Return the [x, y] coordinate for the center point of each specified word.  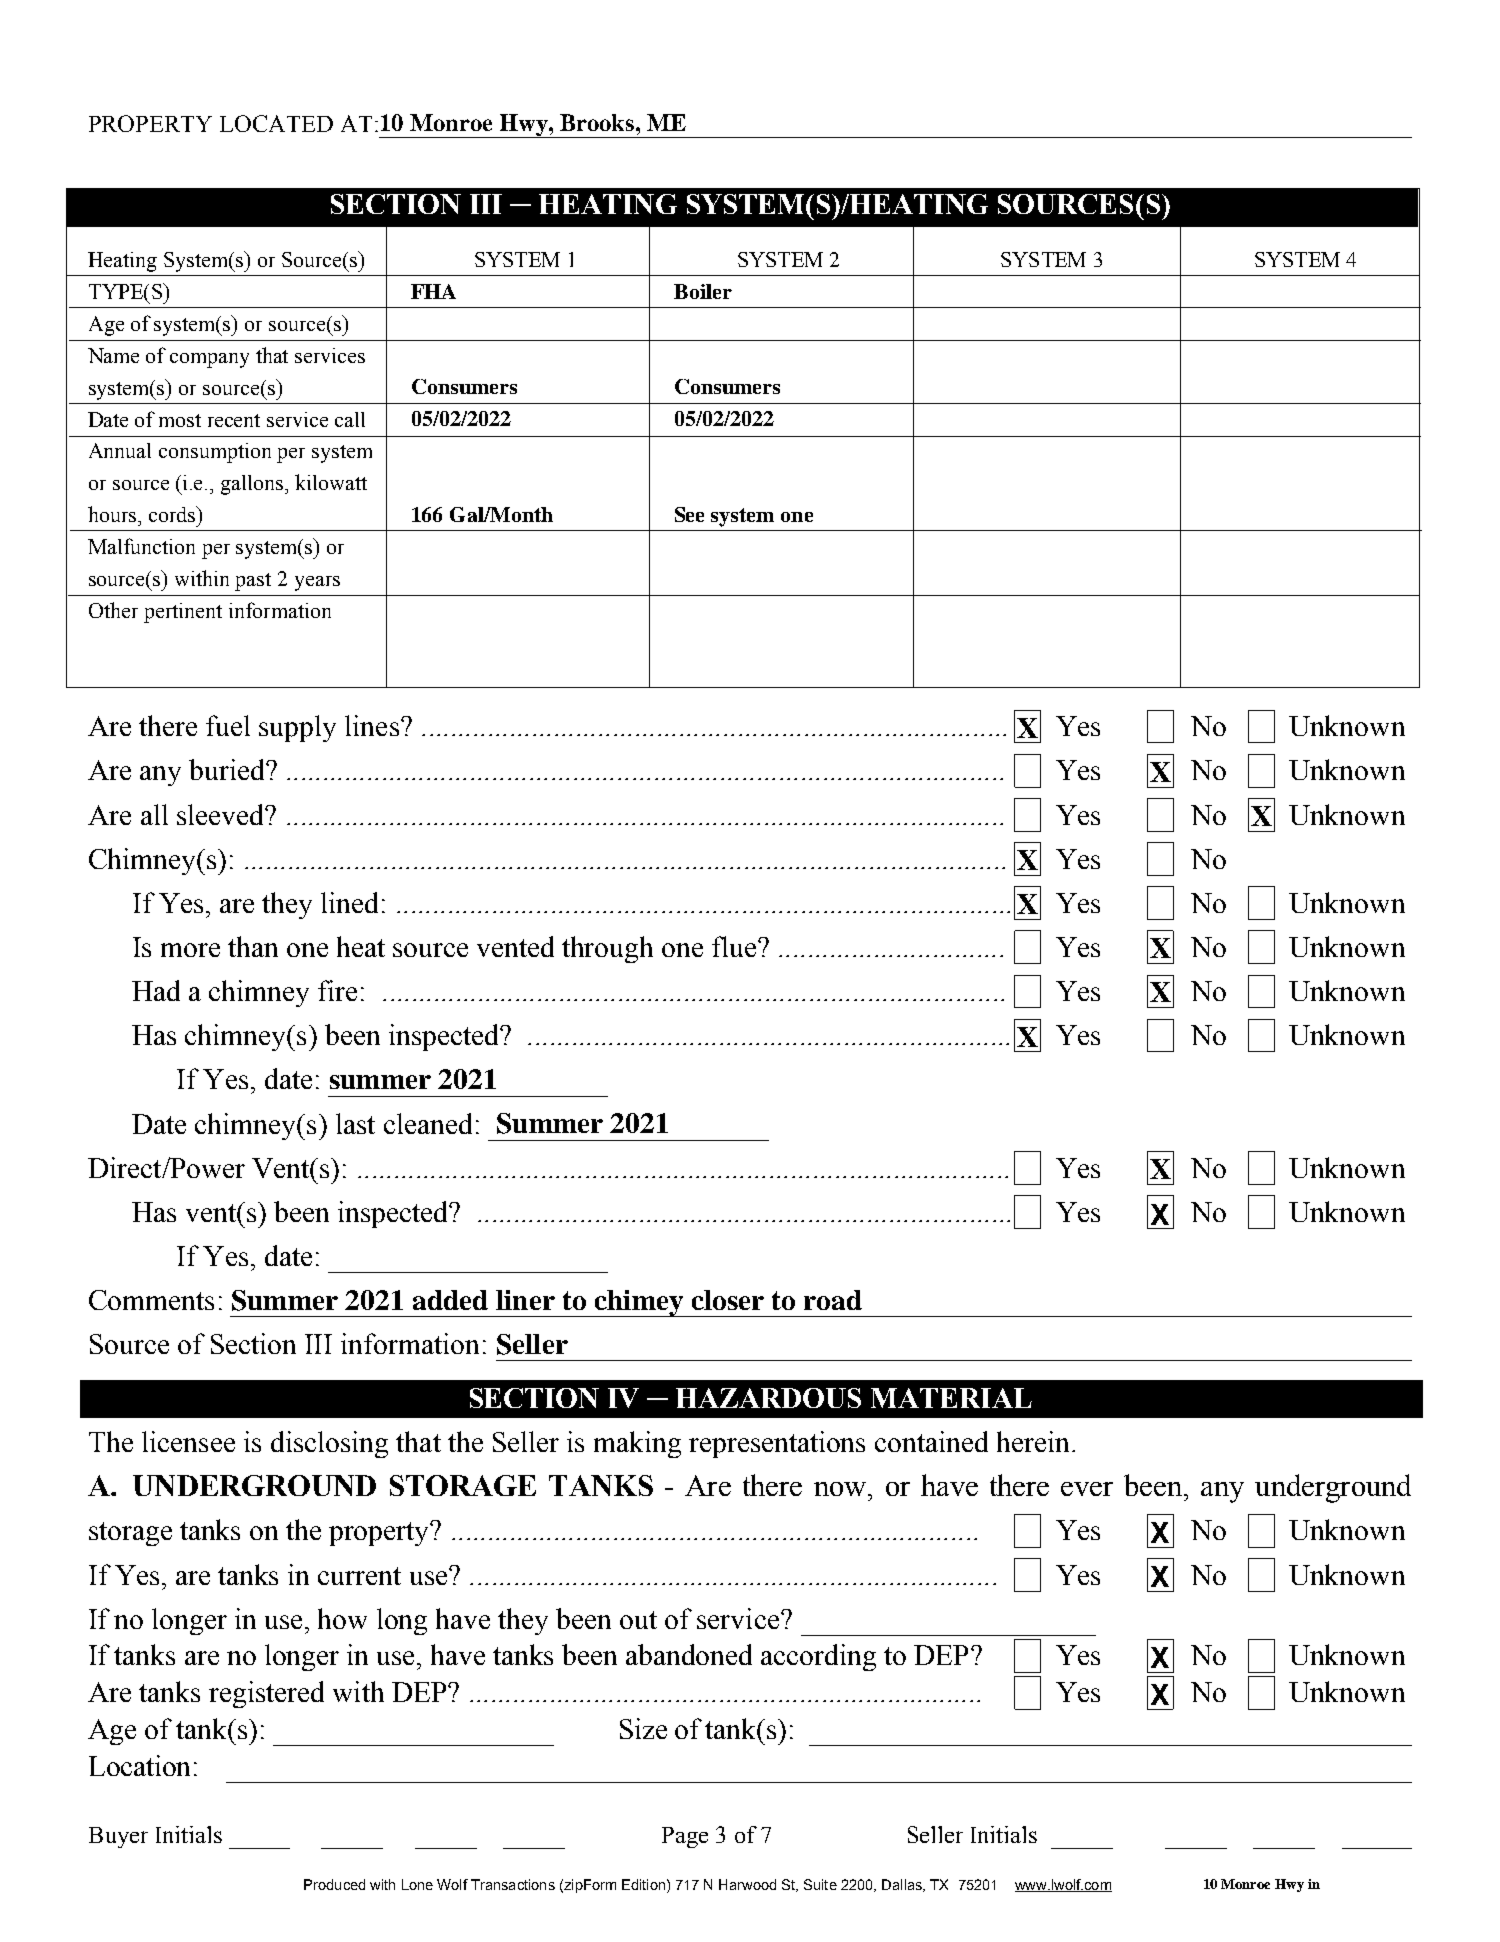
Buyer [118, 1837]
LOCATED [276, 123]
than [253, 946]
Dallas [903, 1885]
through [607, 949]
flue [734, 946]
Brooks [598, 122]
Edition [643, 1884]
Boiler [703, 291]
